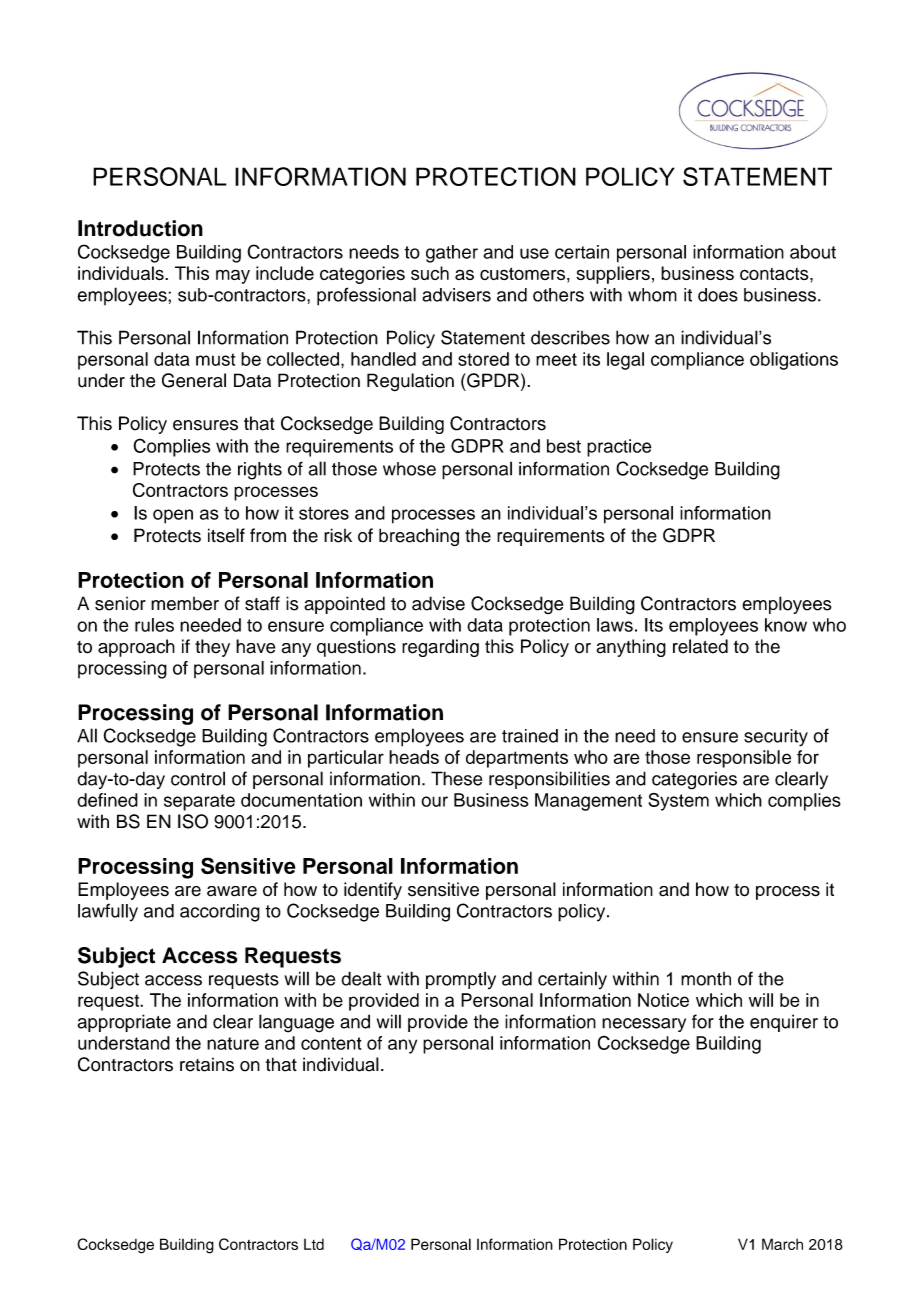  What do you see at coordinates (452, 254) in the screenshot?
I see `gather` at bounding box center [452, 254].
